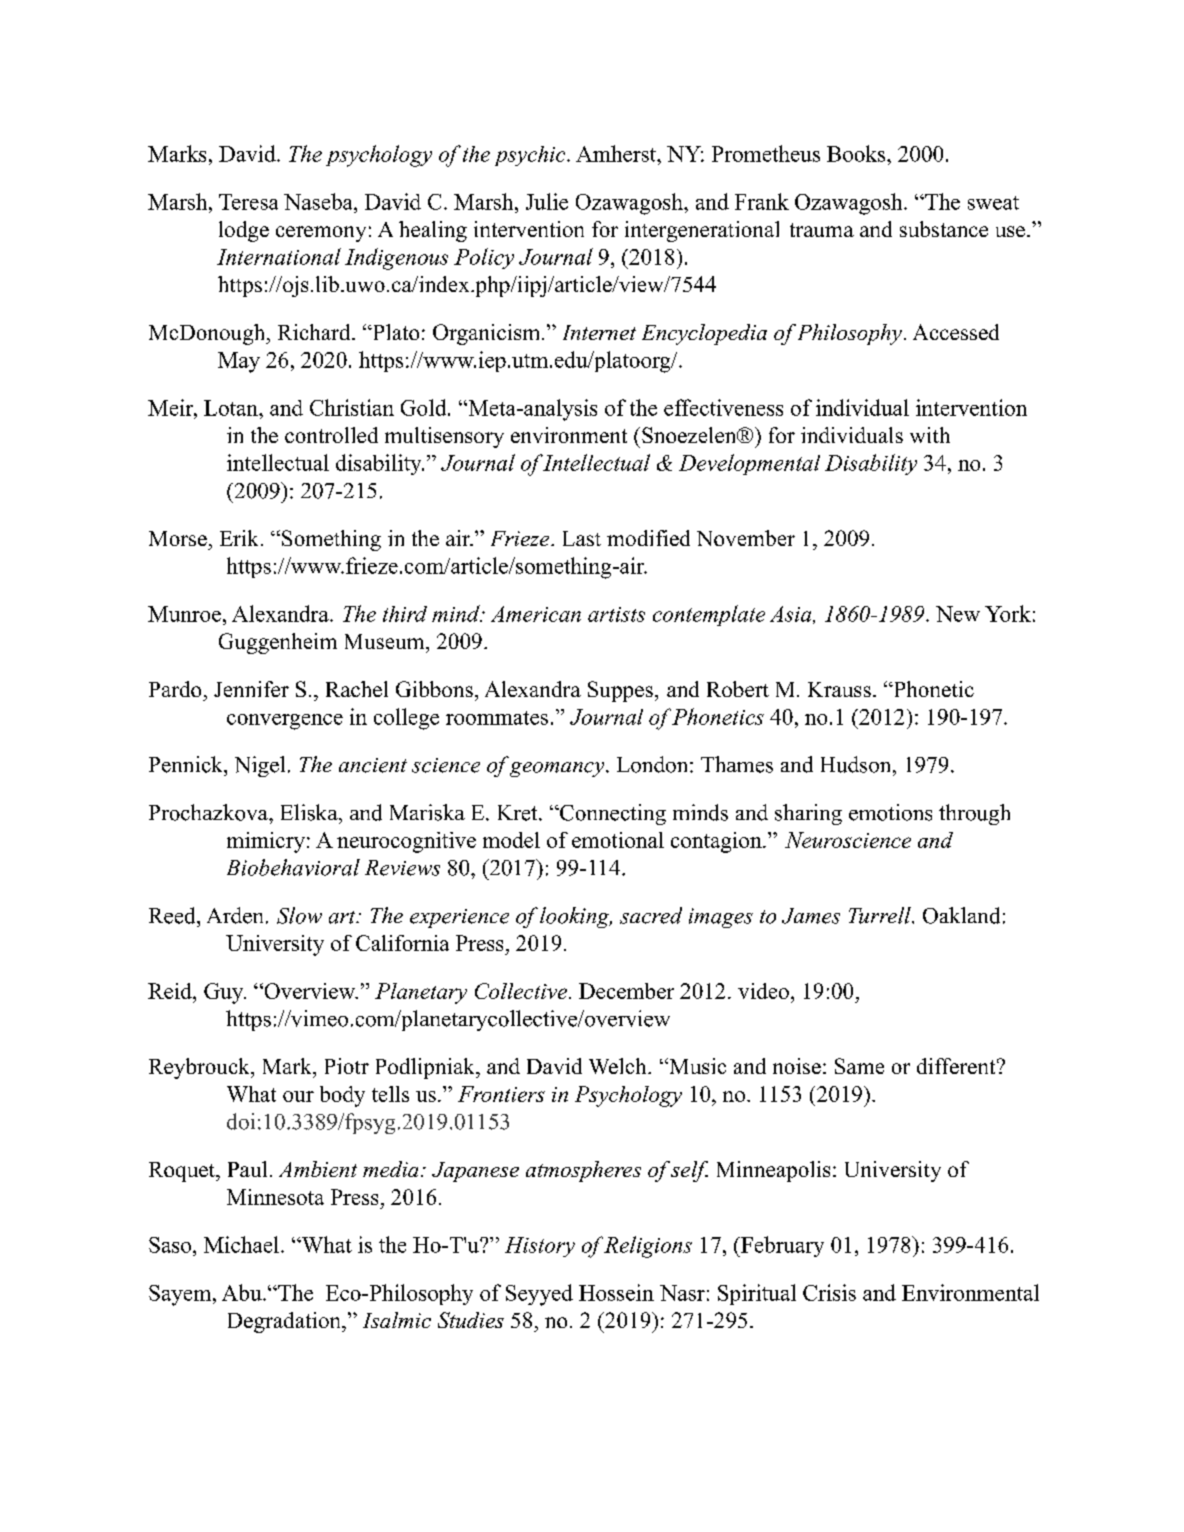  I want to click on Hossein, so click(616, 1292).
